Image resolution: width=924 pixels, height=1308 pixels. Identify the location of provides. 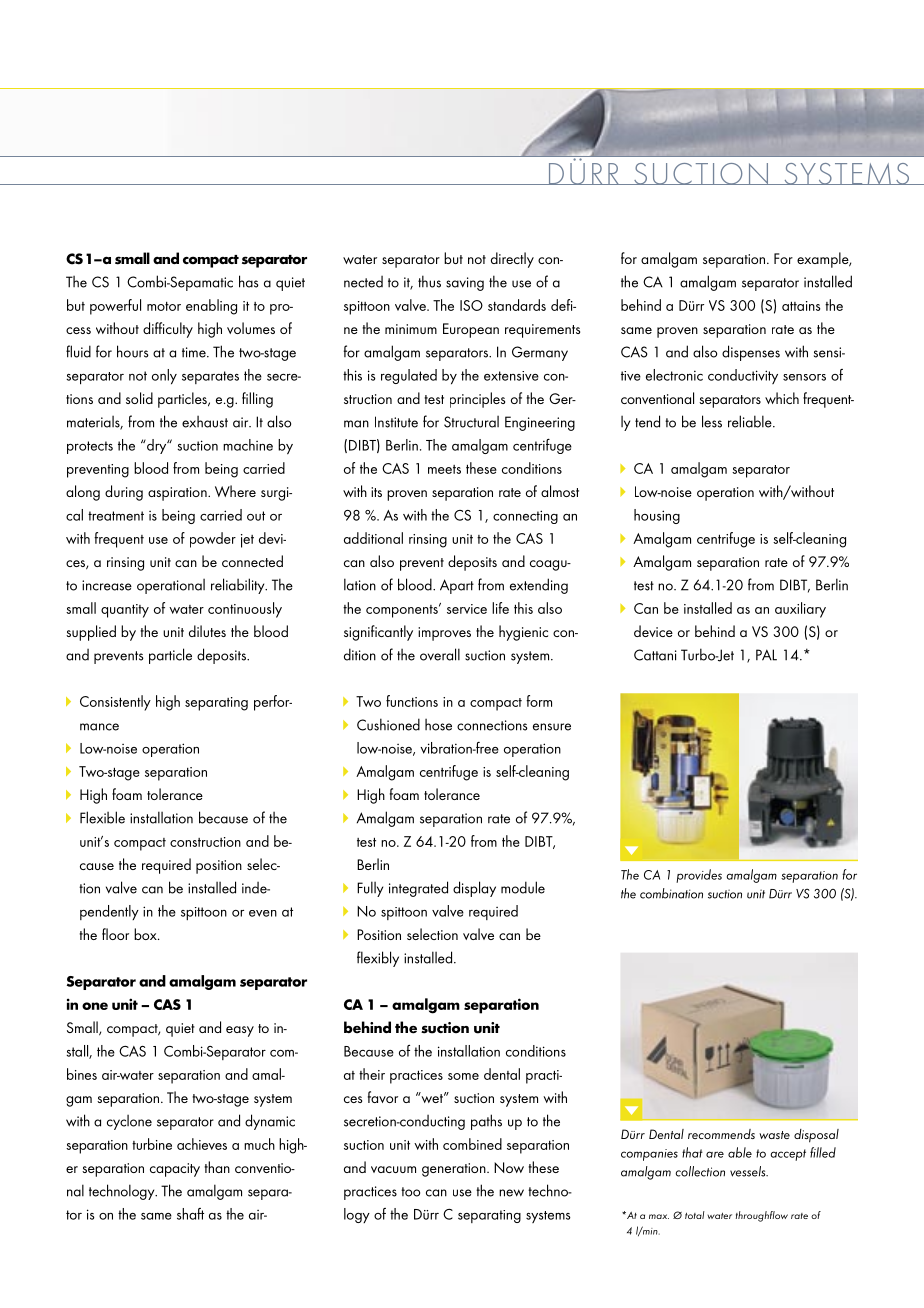
(699, 876).
